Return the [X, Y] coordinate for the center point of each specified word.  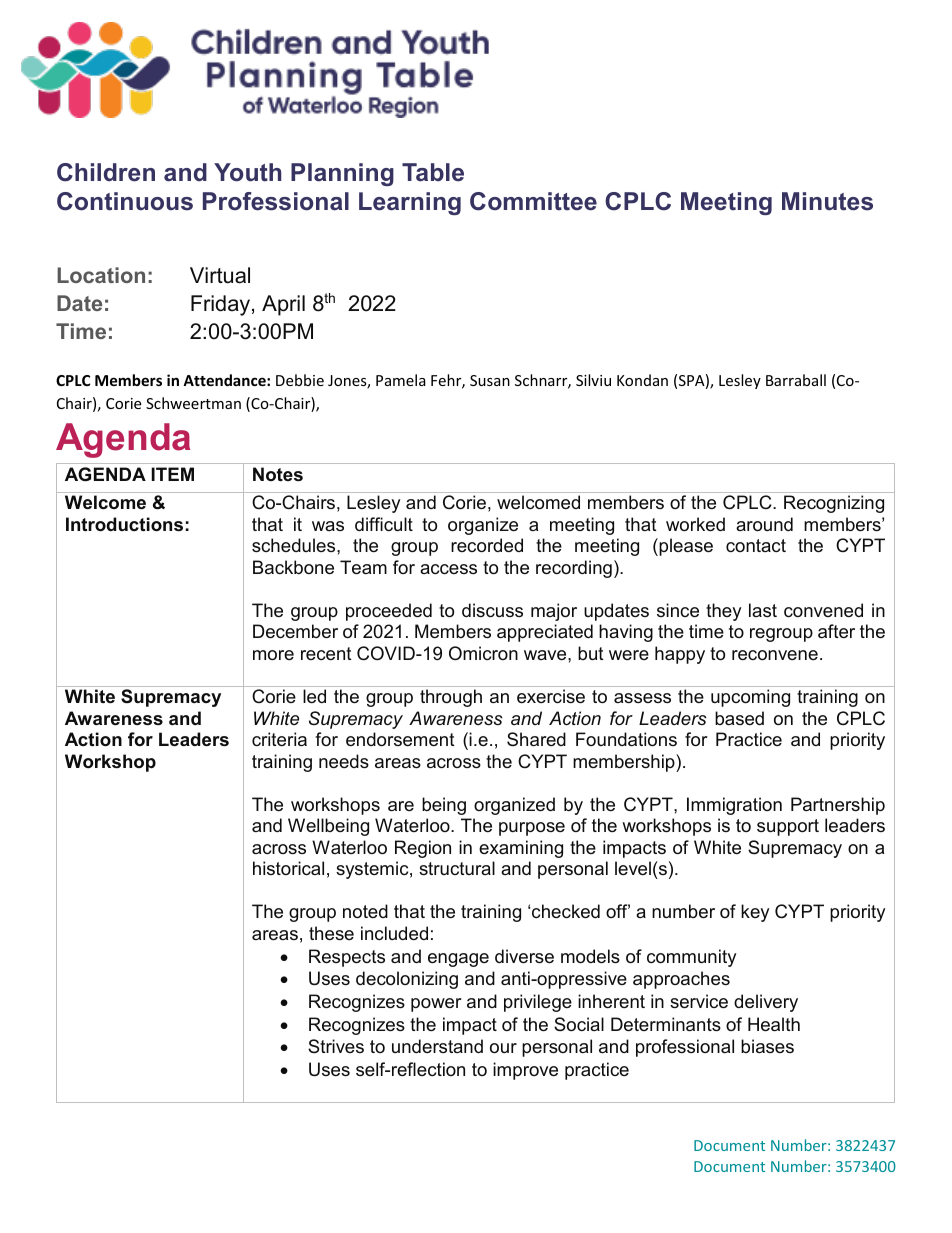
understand [437, 1046]
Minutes [827, 201]
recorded [487, 545]
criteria [279, 739]
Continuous [125, 201]
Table [433, 172]
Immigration [734, 806]
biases [767, 1046]
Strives [336, 1046]
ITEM [172, 474]
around [764, 524]
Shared [536, 739]
